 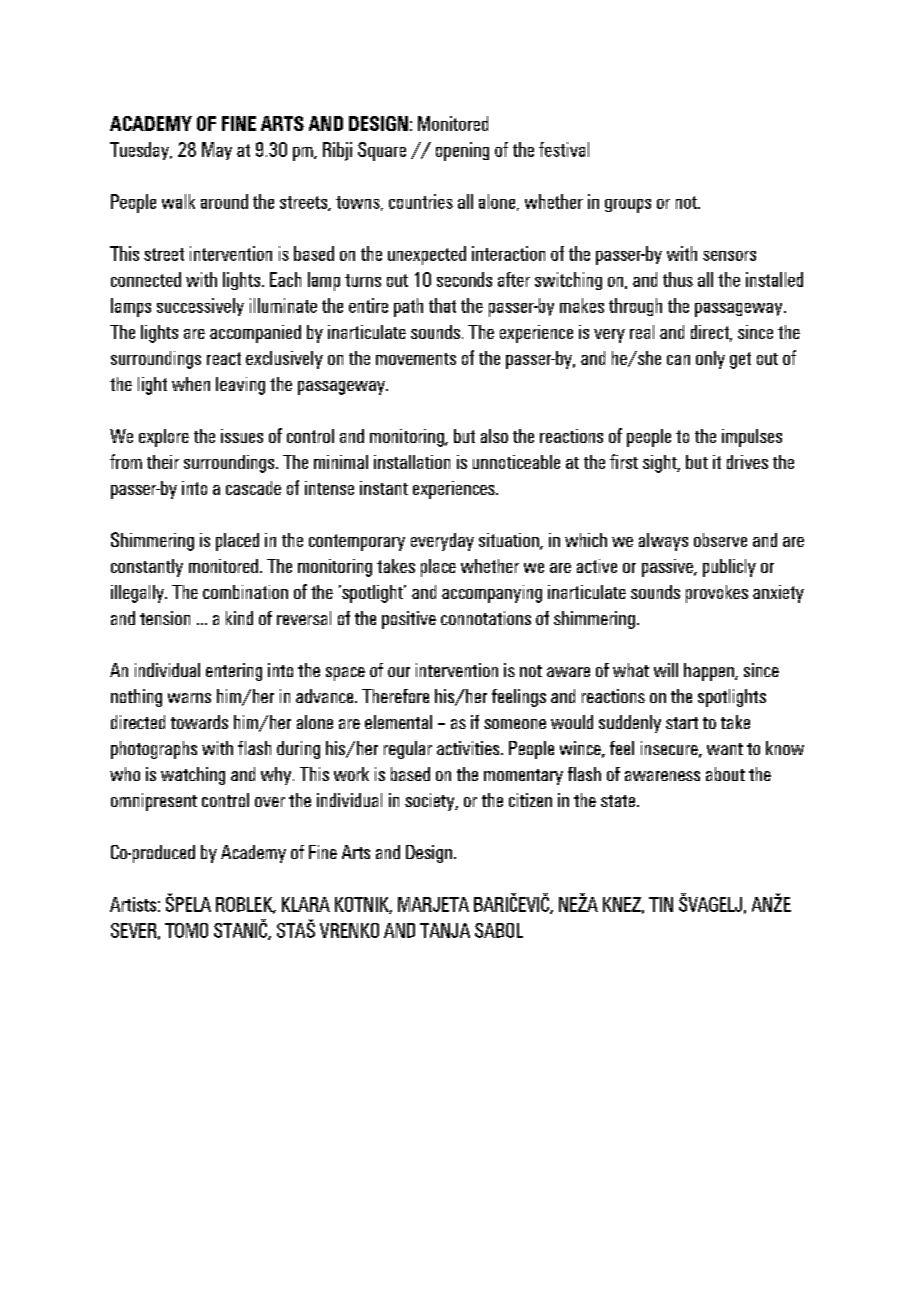 What do you see at coordinates (186, 930) in the screenshot?
I see `TOMO` at bounding box center [186, 930].
